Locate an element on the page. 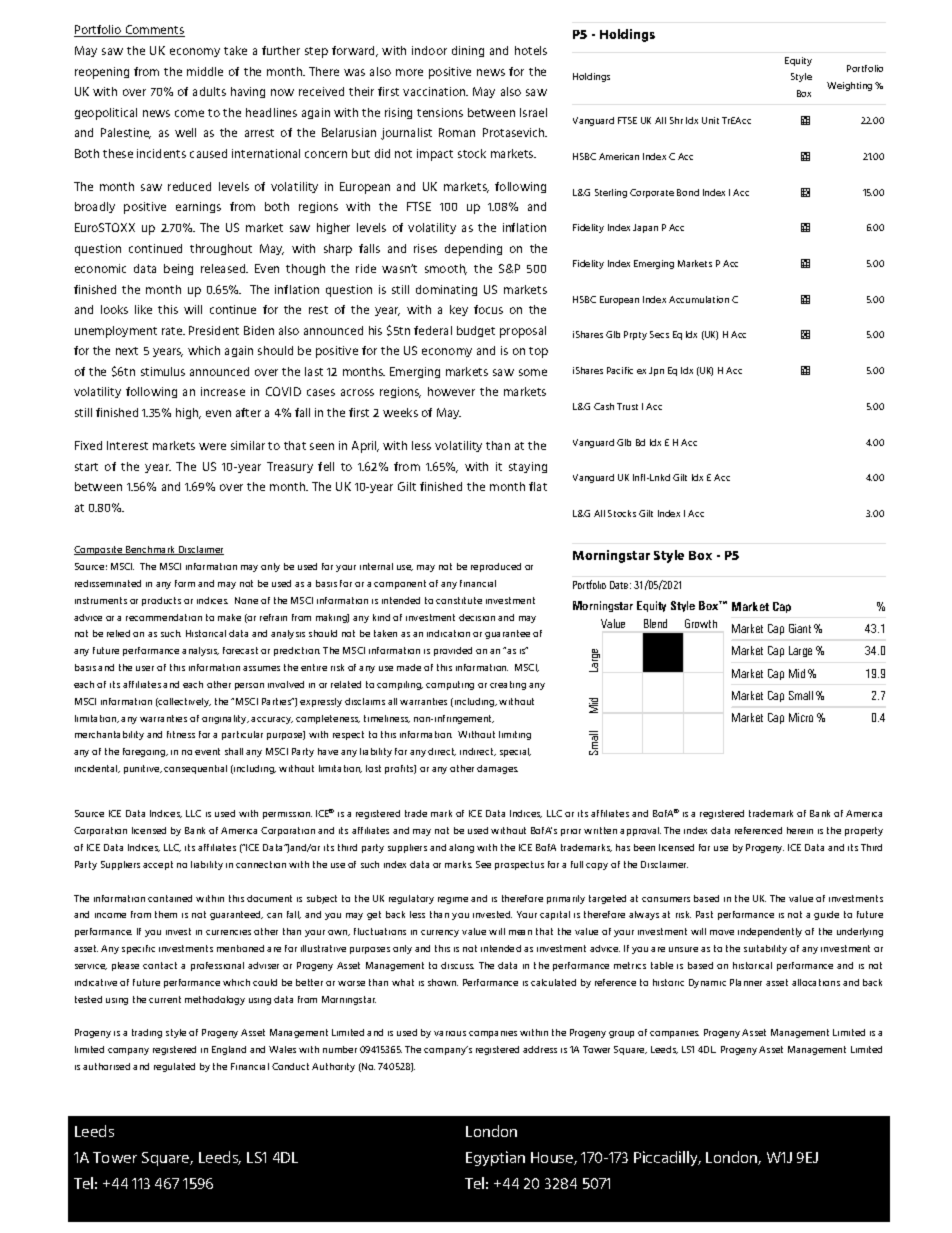  Trust is located at coordinates (627, 406).
